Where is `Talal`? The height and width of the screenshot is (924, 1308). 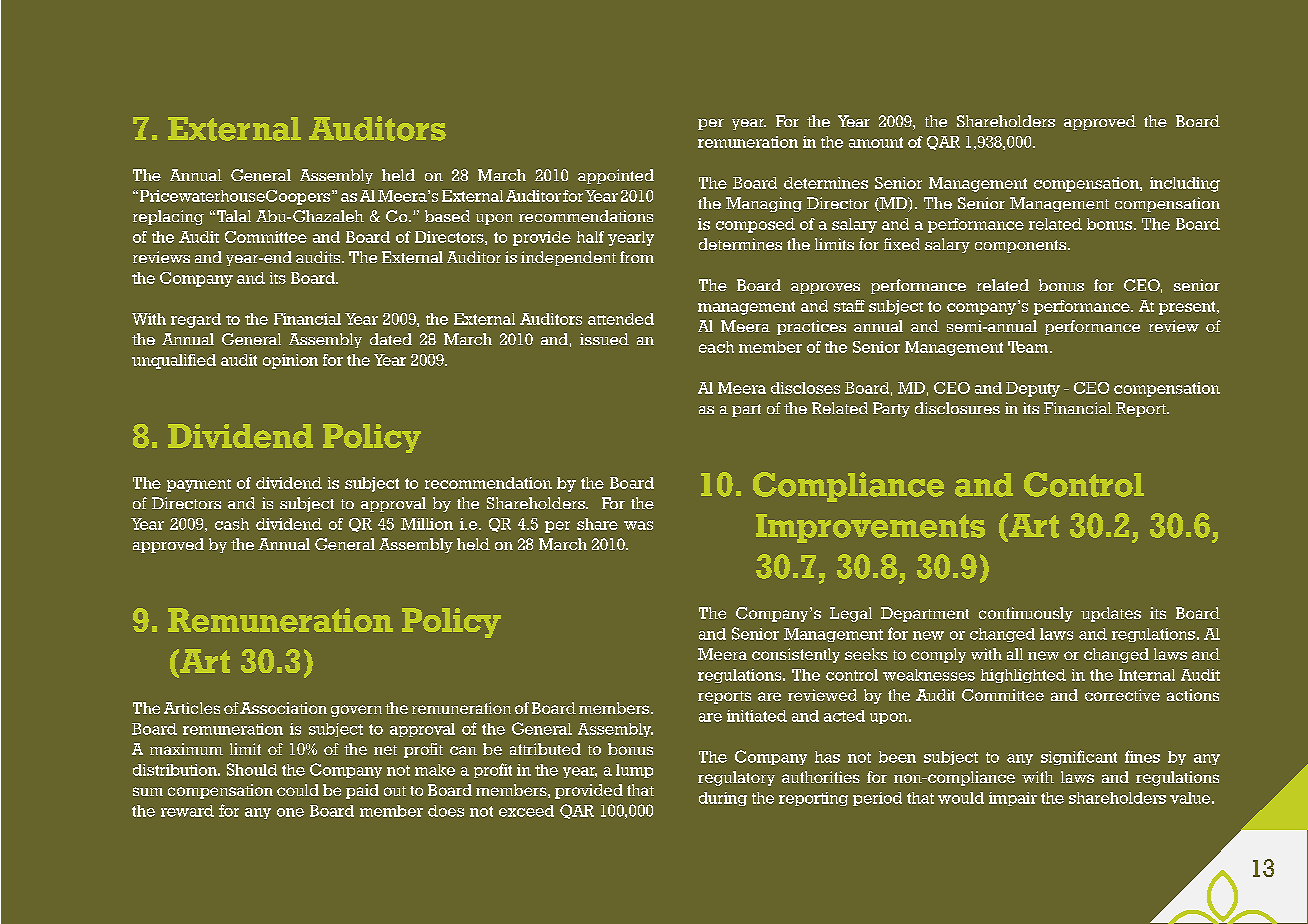 Talal is located at coordinates (234, 216).
